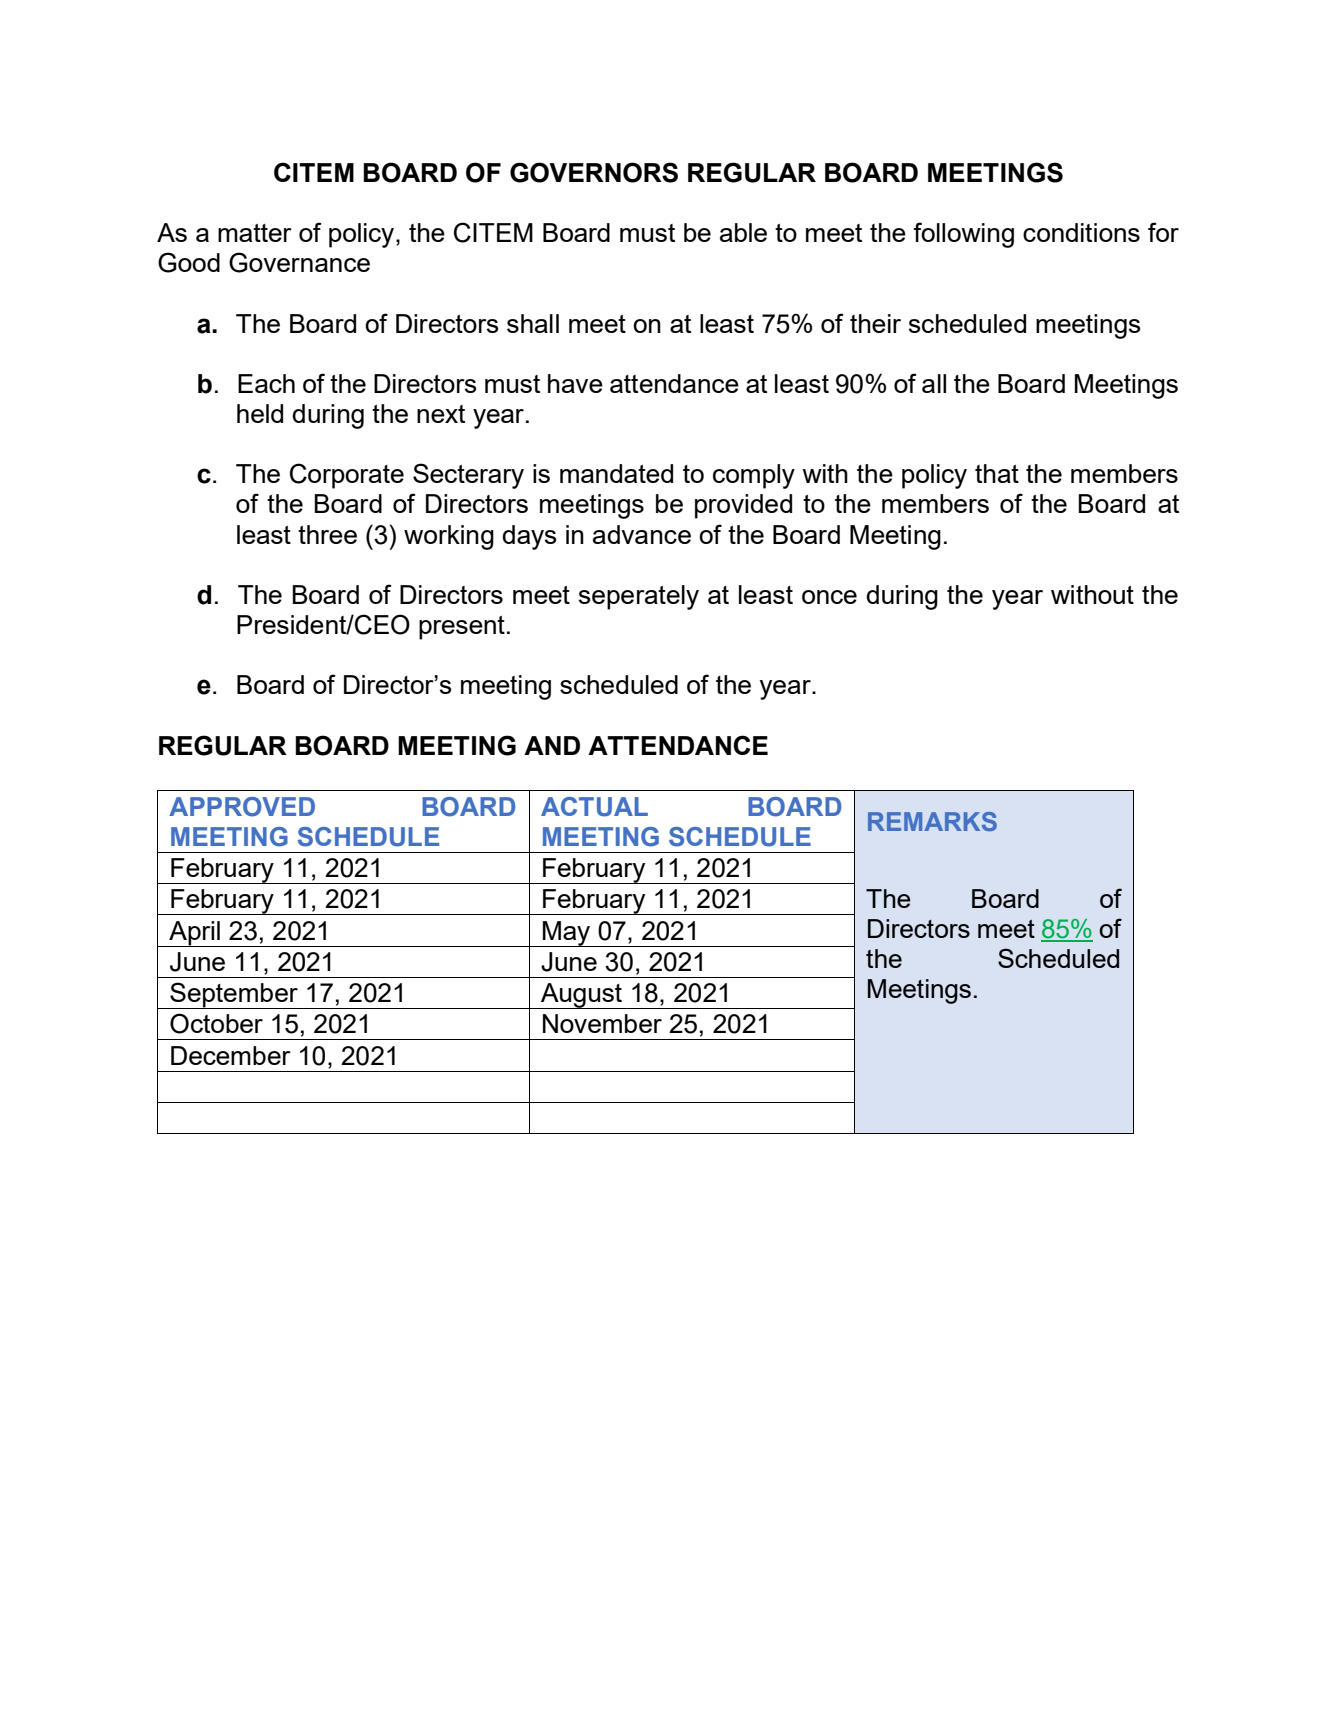 This screenshot has width=1337, height=1730. Describe the element at coordinates (1081, 232) in the screenshot. I see `conditions` at that location.
